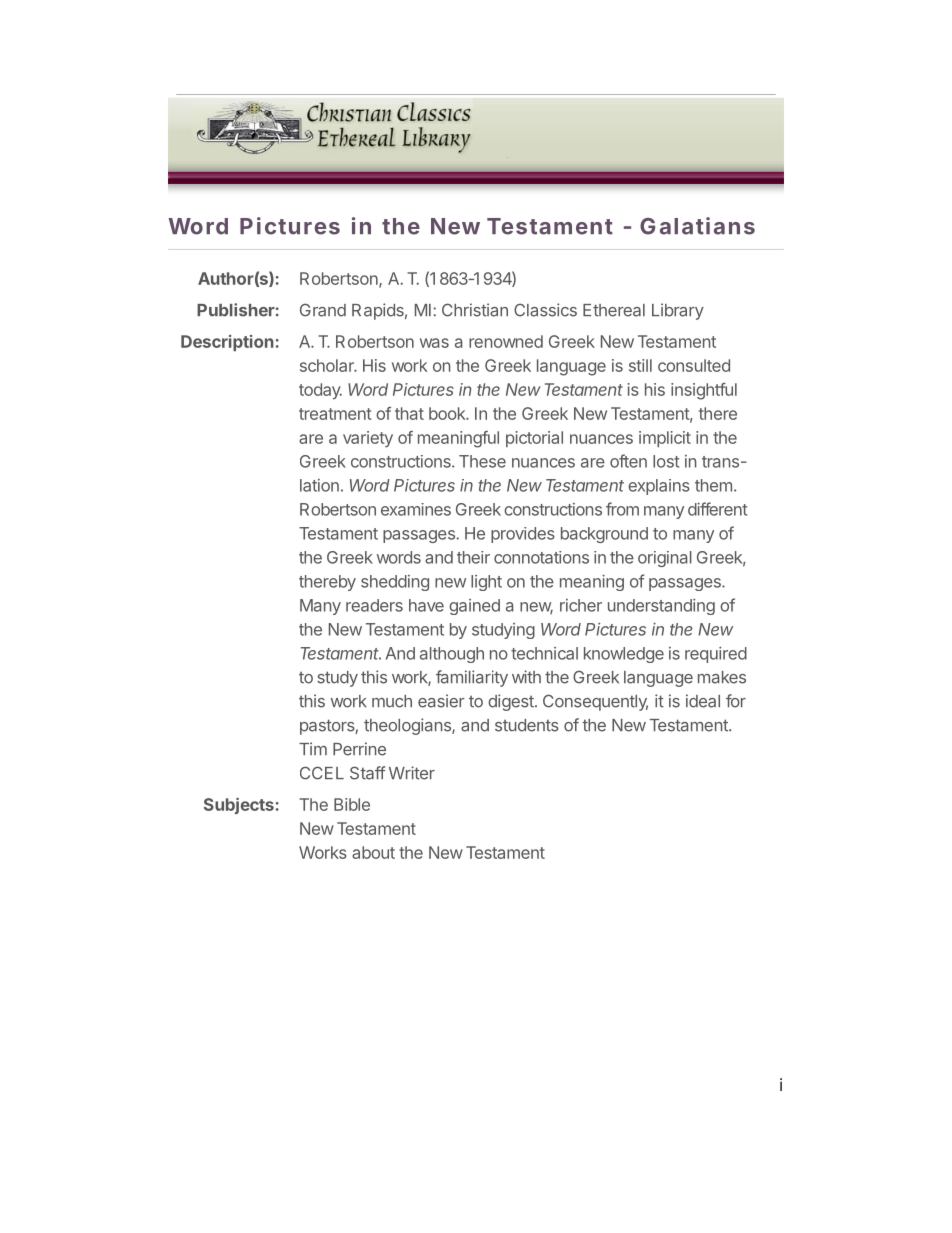 The height and width of the screenshot is (1233, 952). Describe the element at coordinates (665, 439) in the screenshot. I see `implicit` at that location.
